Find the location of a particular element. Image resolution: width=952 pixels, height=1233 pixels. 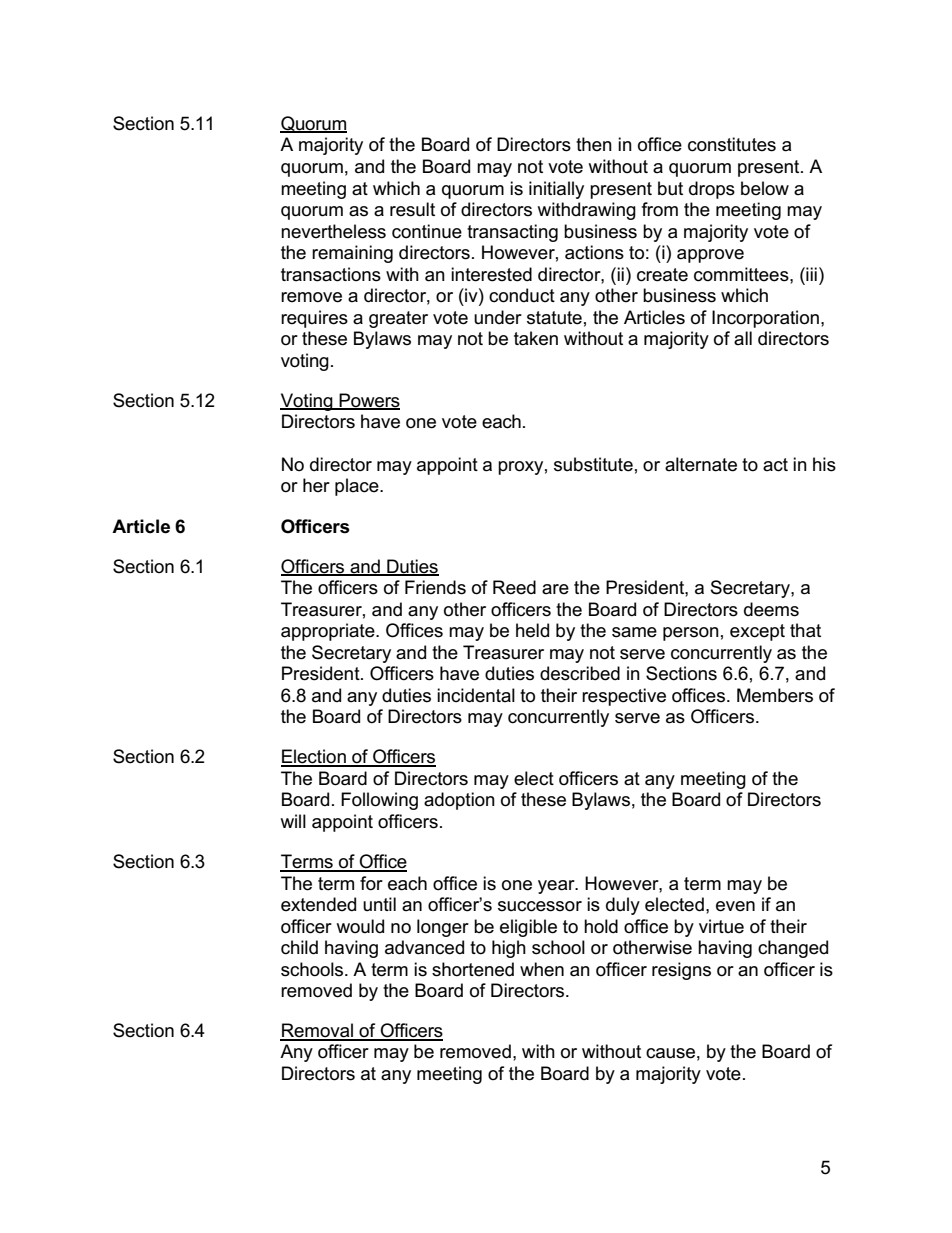

place is located at coordinates (358, 487).
